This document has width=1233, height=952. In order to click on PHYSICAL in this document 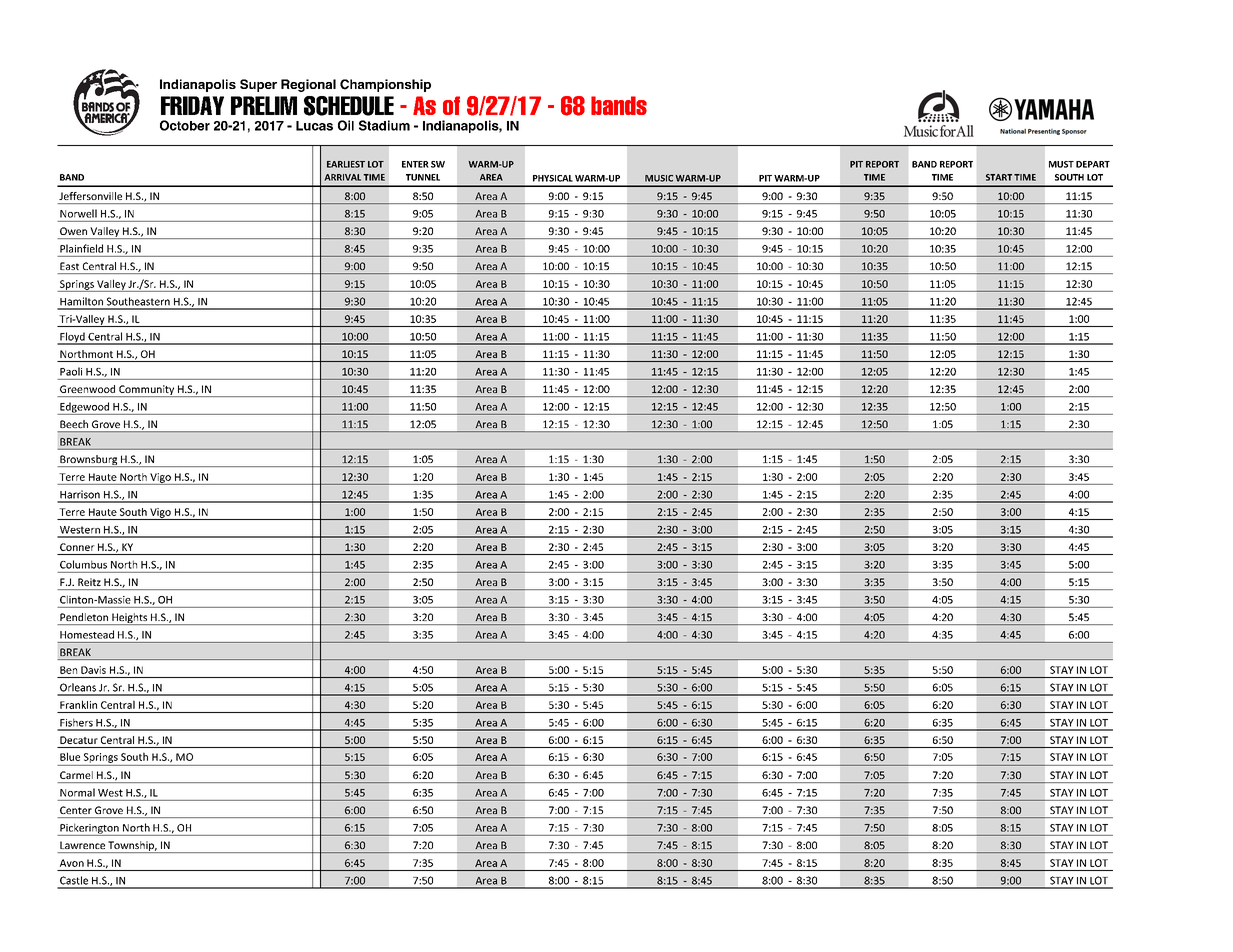, I will do `click(553, 178)`.
